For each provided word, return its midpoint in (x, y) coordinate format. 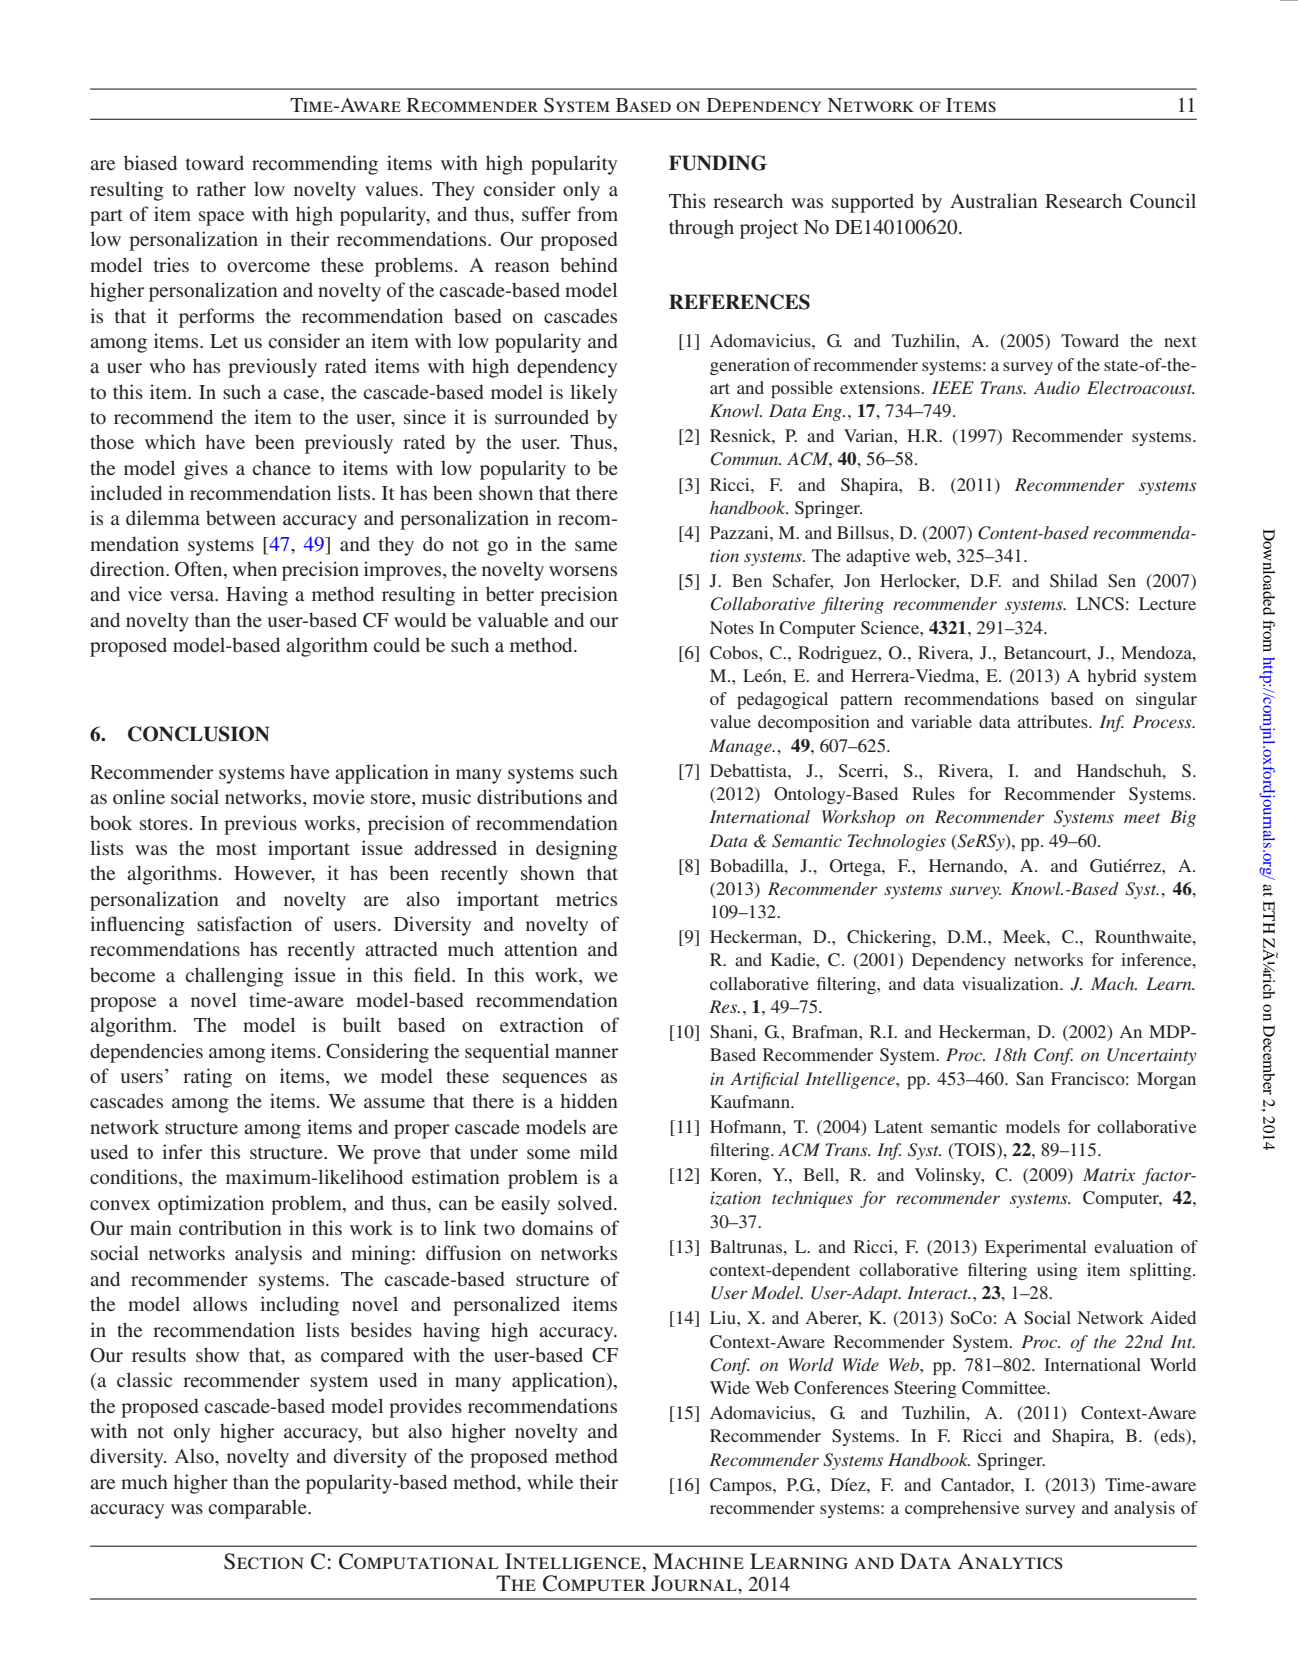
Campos (742, 1486)
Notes (732, 627)
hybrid (1112, 677)
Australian (994, 200)
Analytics (1010, 1561)
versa (193, 596)
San (1030, 1079)
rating (207, 1078)
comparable (258, 1509)
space (221, 218)
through (701, 229)
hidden (589, 1100)
